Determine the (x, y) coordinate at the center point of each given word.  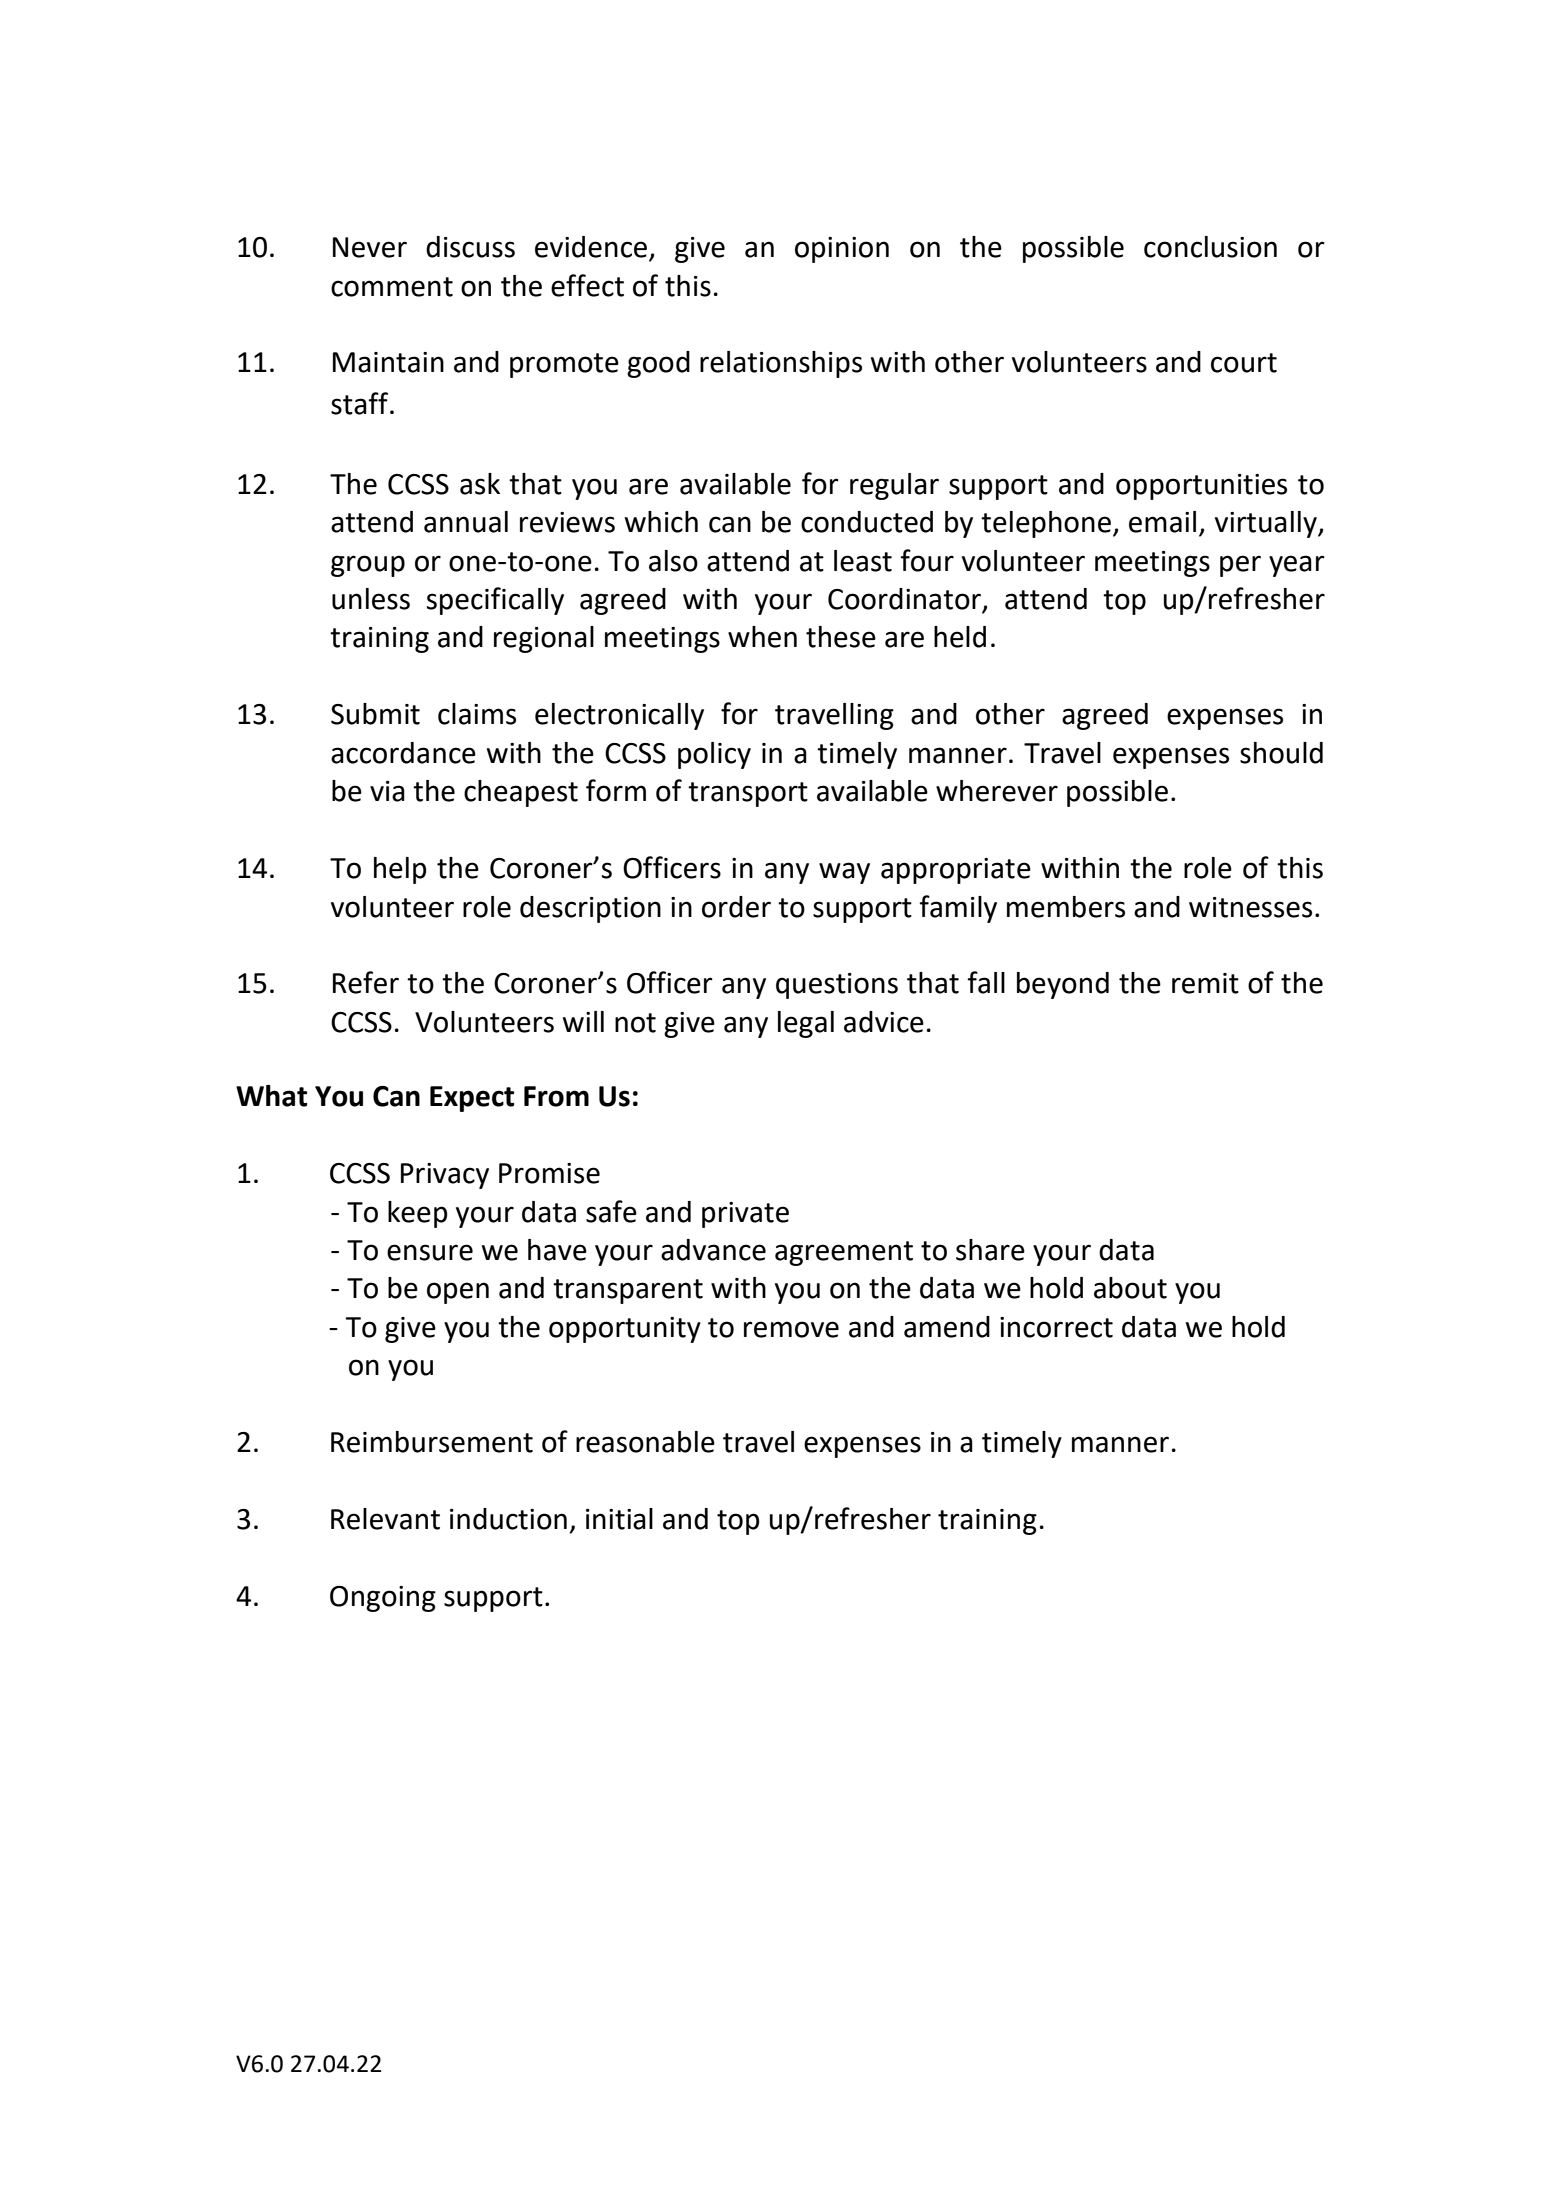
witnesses (1250, 907)
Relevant (385, 1519)
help (400, 870)
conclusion (1210, 247)
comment (392, 287)
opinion (842, 250)
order (736, 907)
